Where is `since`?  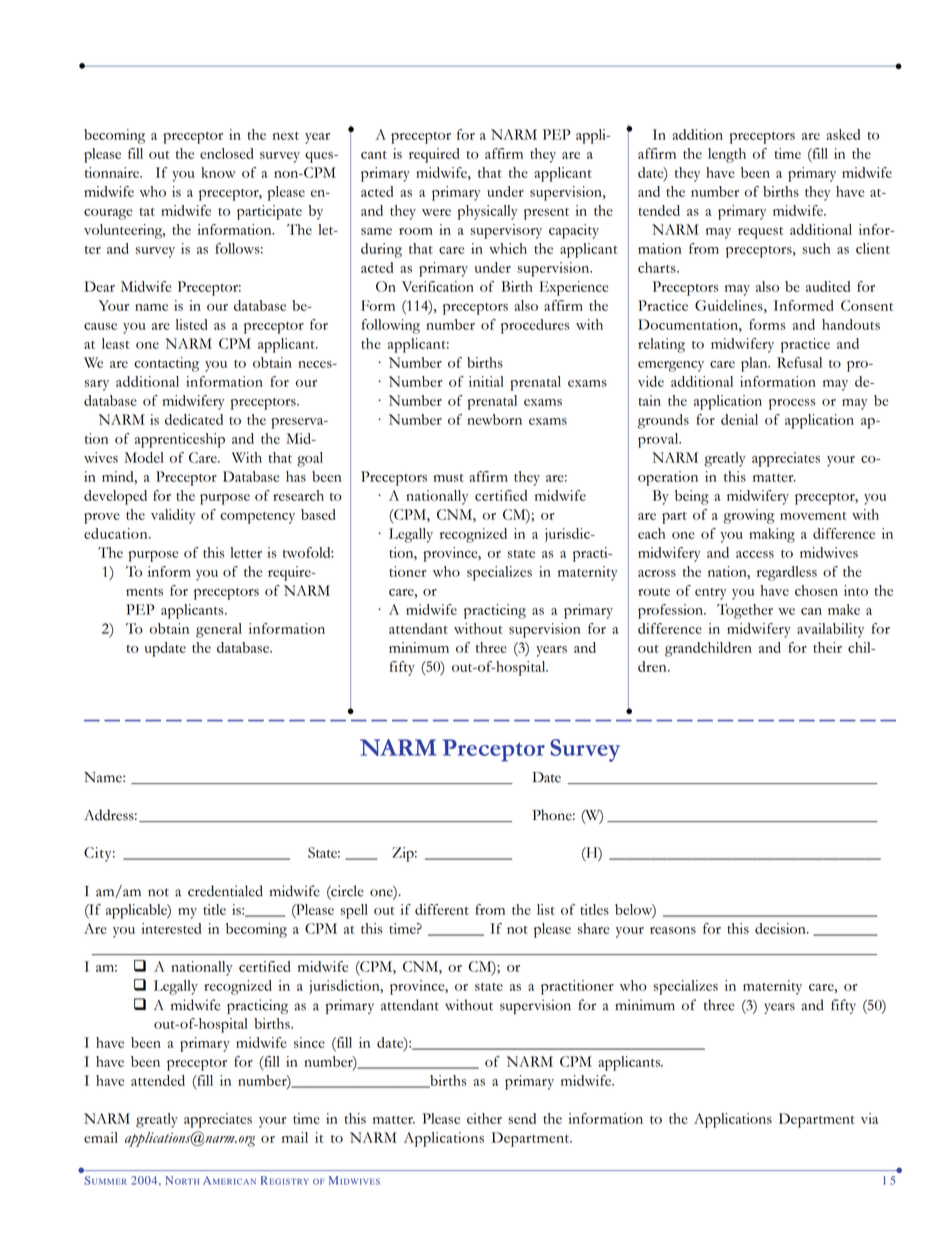
since is located at coordinates (309, 1042).
